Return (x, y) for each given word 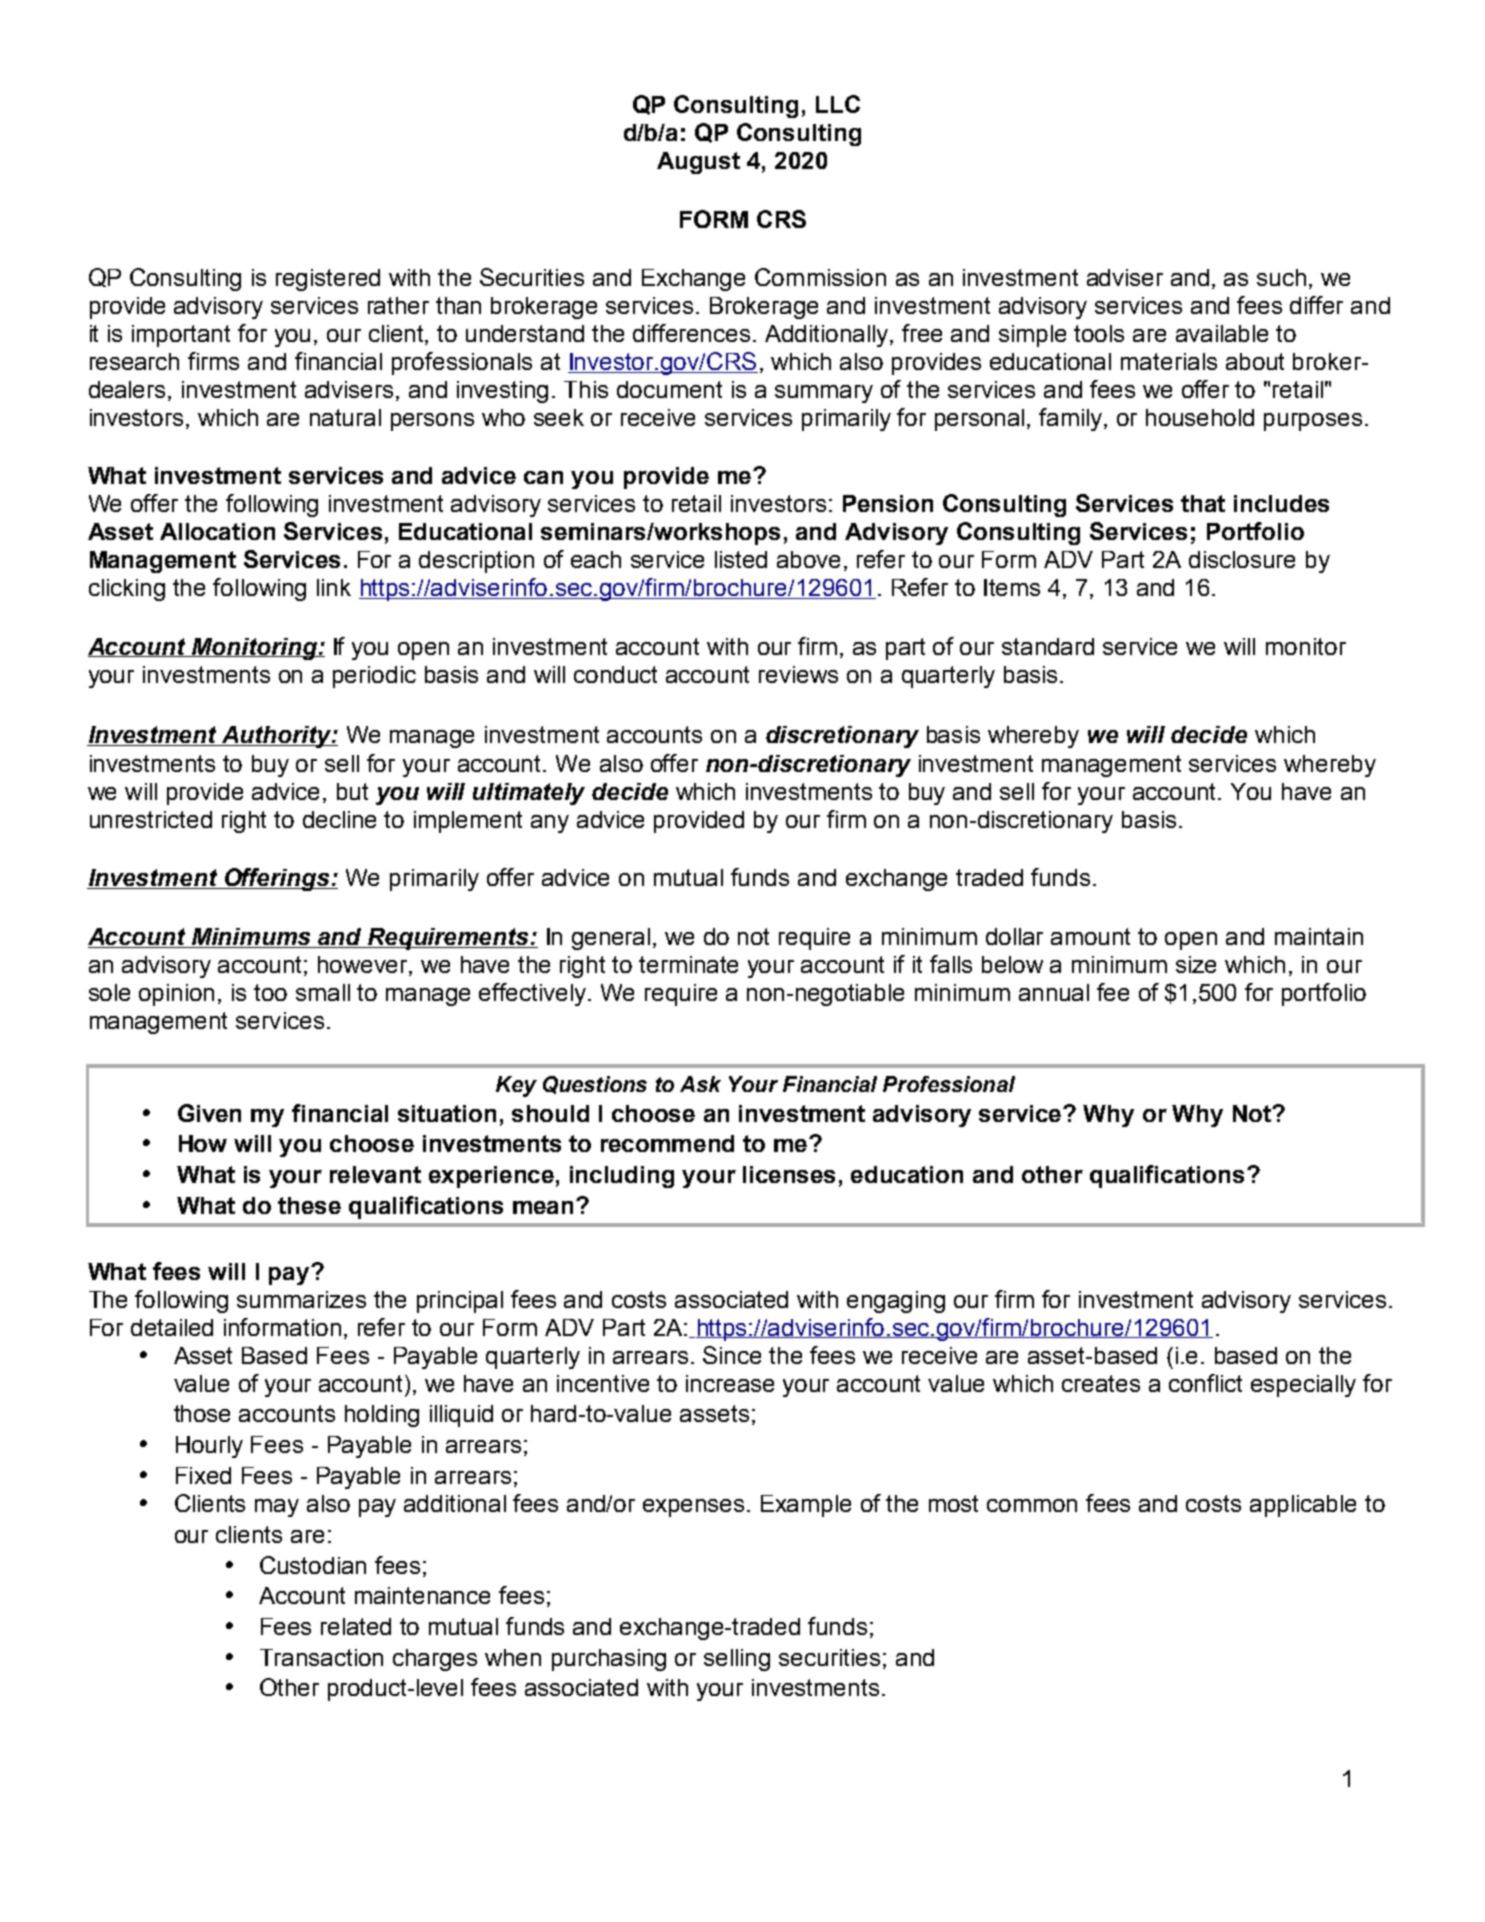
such (1281, 277)
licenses (789, 1174)
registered (328, 280)
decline (339, 819)
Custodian (313, 1565)
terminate (688, 964)
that (1203, 503)
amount (1090, 936)
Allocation (217, 531)
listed (741, 559)
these (309, 1205)
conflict (1205, 1383)
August (698, 163)
